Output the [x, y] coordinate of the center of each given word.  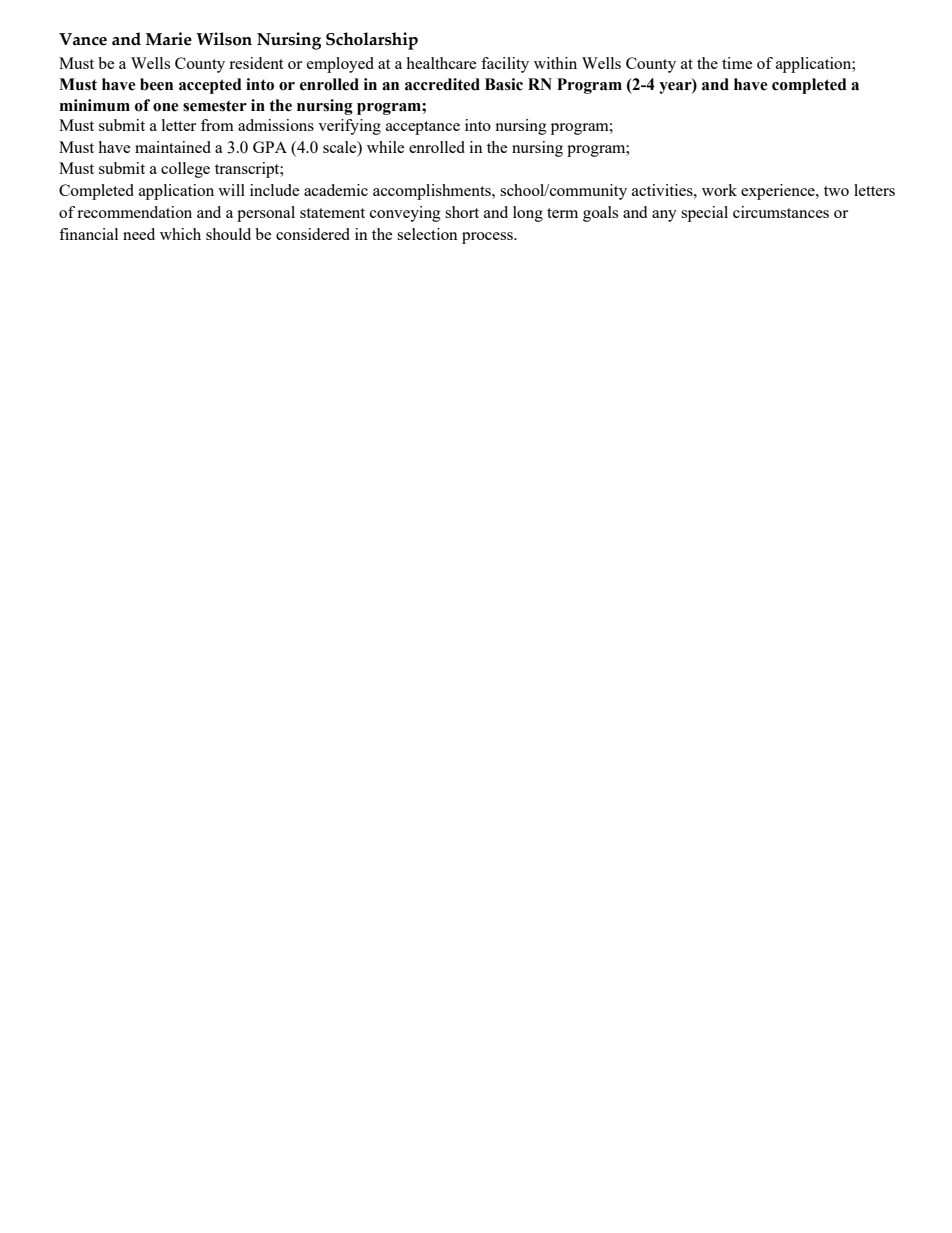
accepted [210, 86]
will [231, 190]
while [385, 147]
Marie [169, 39]
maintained [173, 147]
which [180, 234]
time [737, 63]
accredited [442, 84]
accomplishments [433, 192]
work [719, 190]
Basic [504, 84]
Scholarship [372, 41]
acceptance [423, 128]
